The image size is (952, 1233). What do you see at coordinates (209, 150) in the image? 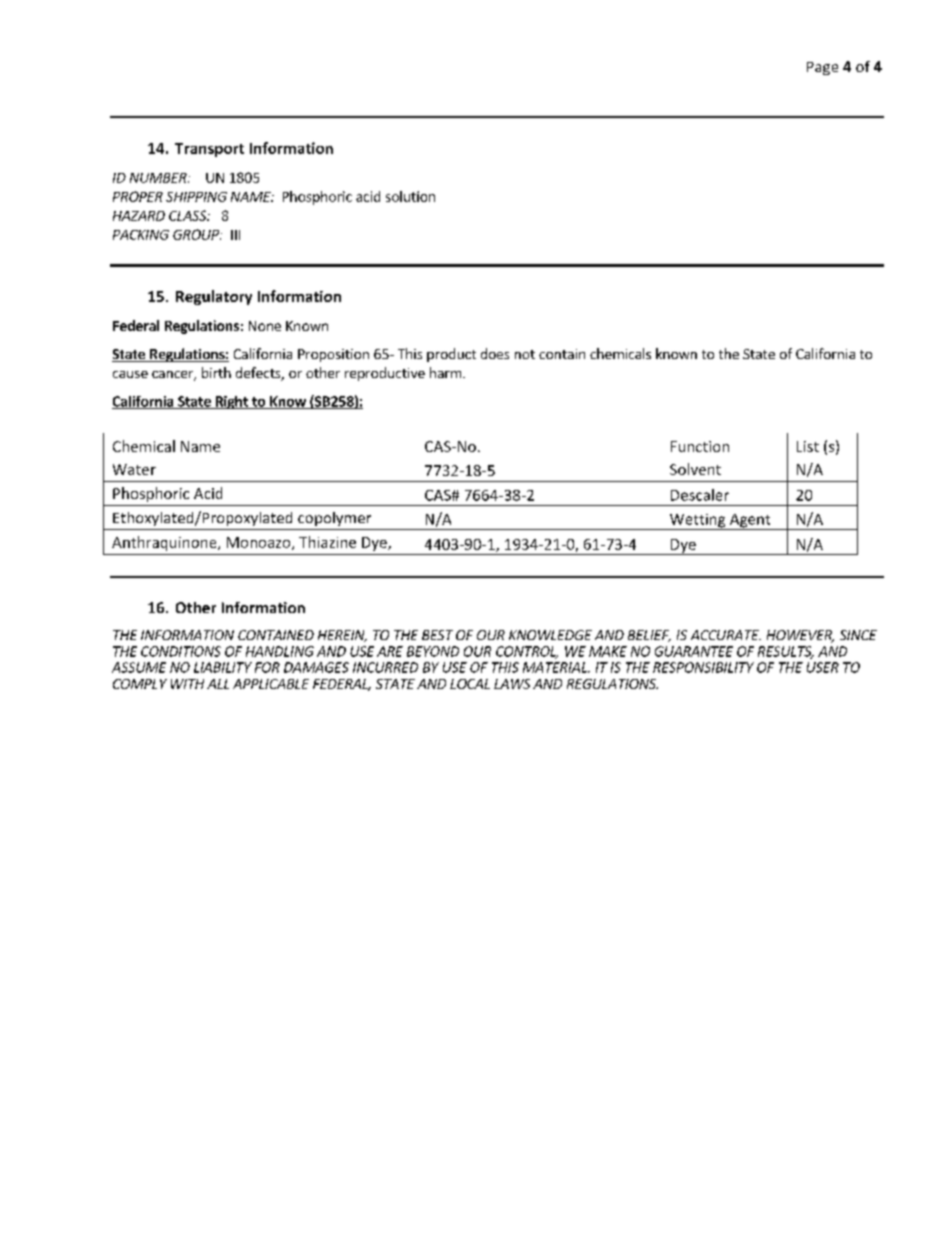
I see `Transport` at bounding box center [209, 150].
